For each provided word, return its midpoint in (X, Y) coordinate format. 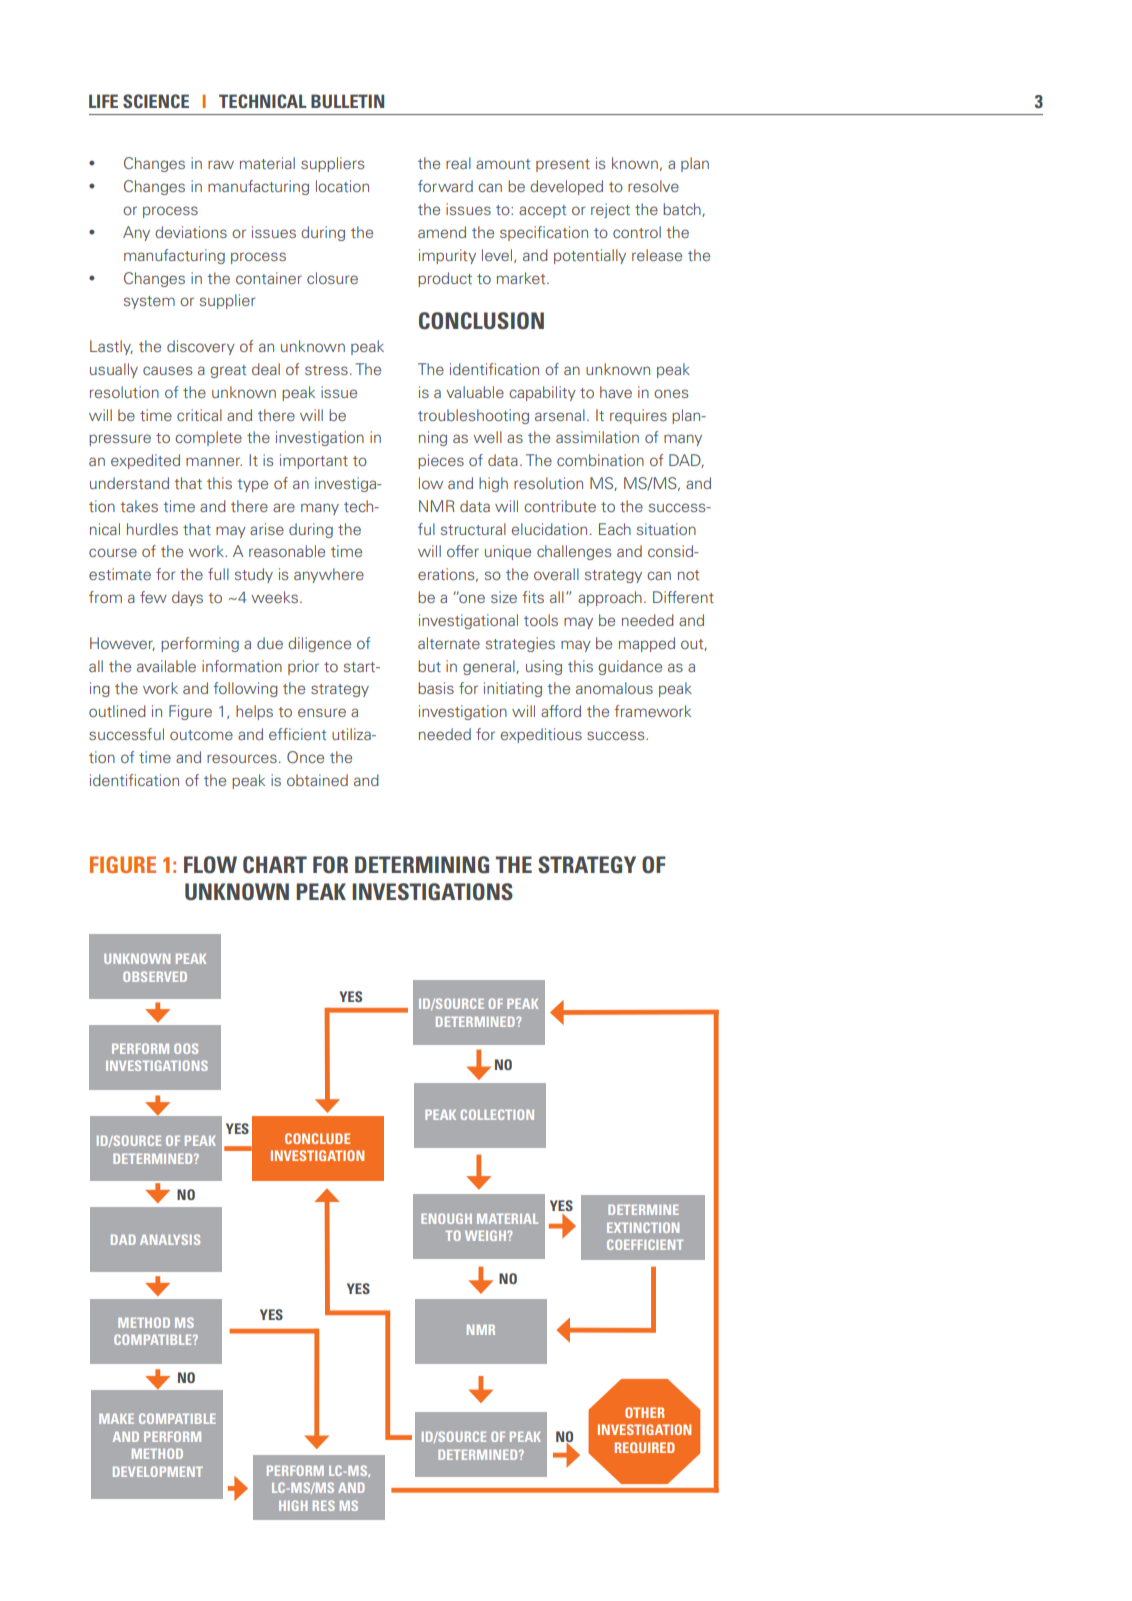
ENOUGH (446, 1218)
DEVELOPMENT (158, 1471)
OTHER (644, 1412)
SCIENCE (156, 101)
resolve (653, 186)
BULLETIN (347, 101)
